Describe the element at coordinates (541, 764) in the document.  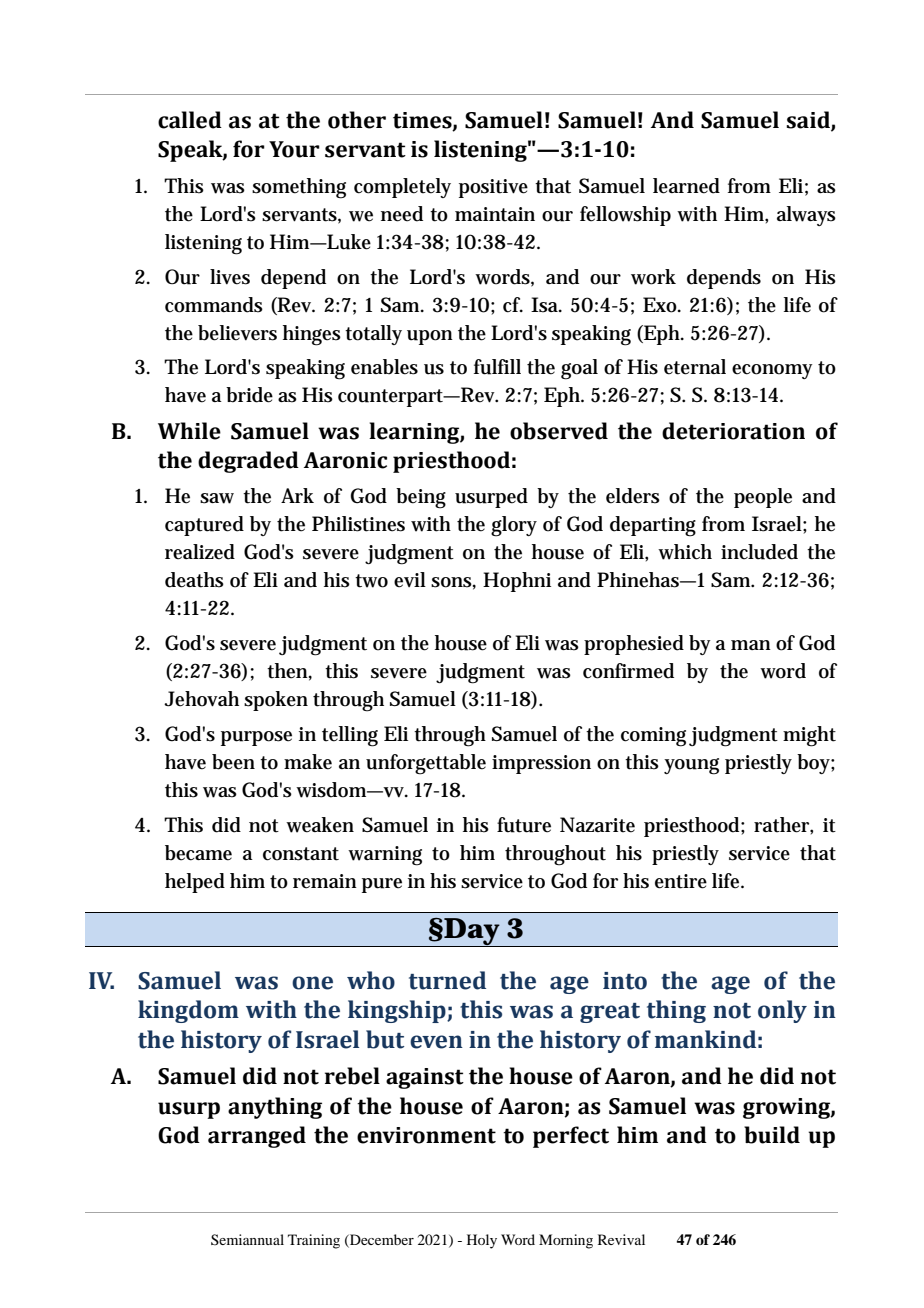
I see `impression` at that location.
